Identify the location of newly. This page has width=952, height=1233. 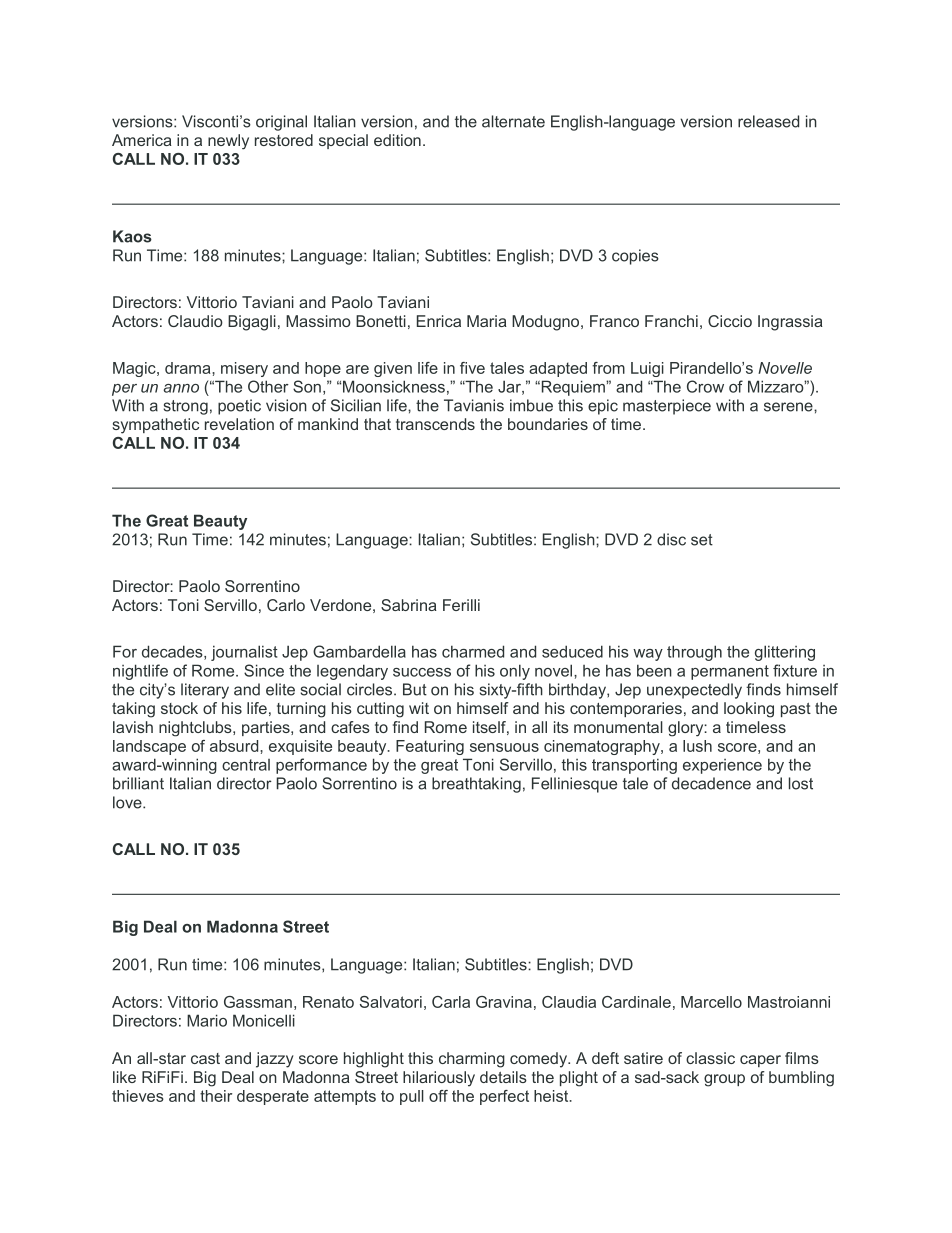
(228, 142).
